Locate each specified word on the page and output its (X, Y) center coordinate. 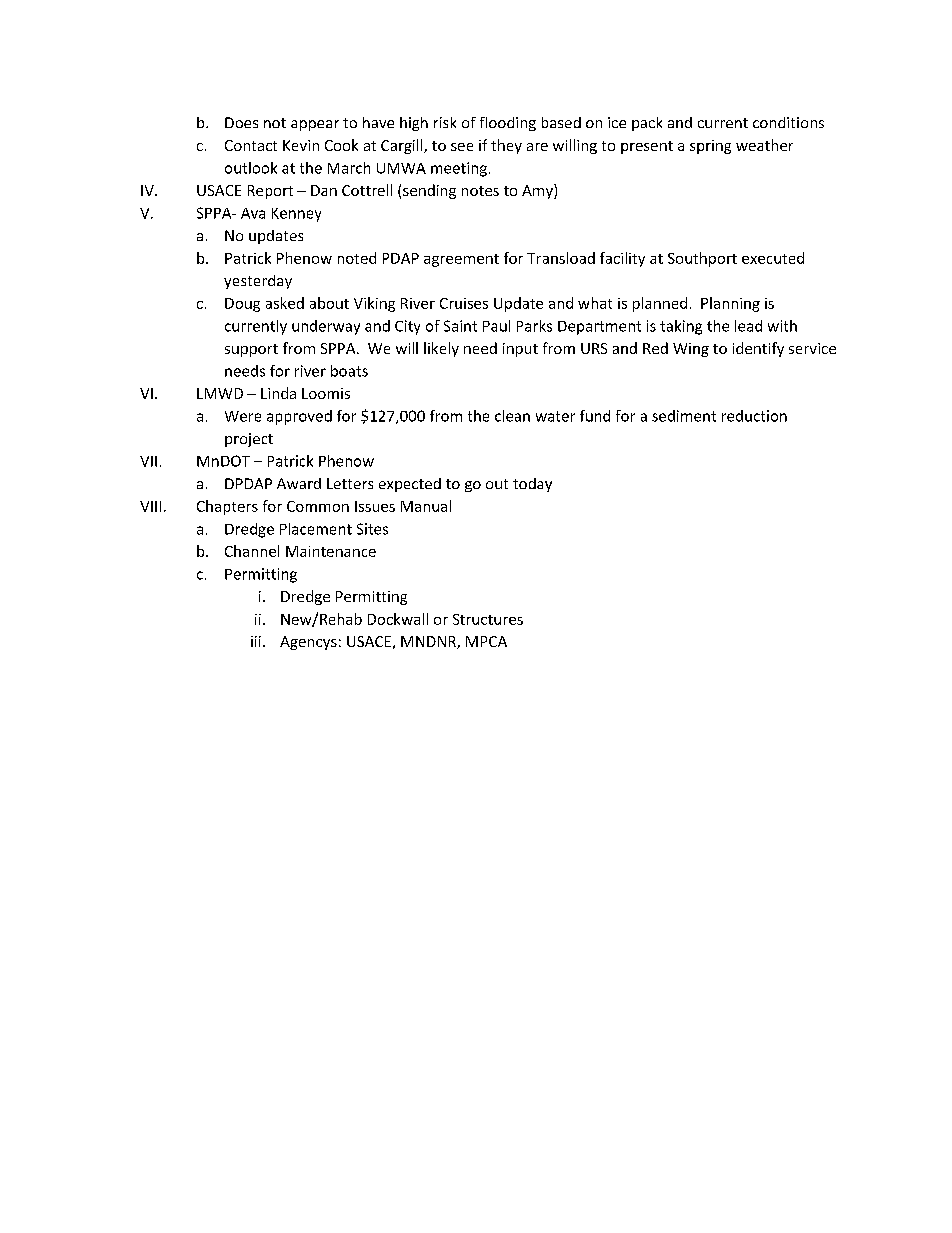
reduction (754, 416)
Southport (702, 259)
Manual (426, 506)
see (462, 147)
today (532, 485)
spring (710, 147)
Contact (251, 145)
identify (758, 349)
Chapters (227, 507)
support (251, 350)
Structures (488, 619)
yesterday (258, 282)
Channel (252, 551)
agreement (461, 260)
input (520, 350)
